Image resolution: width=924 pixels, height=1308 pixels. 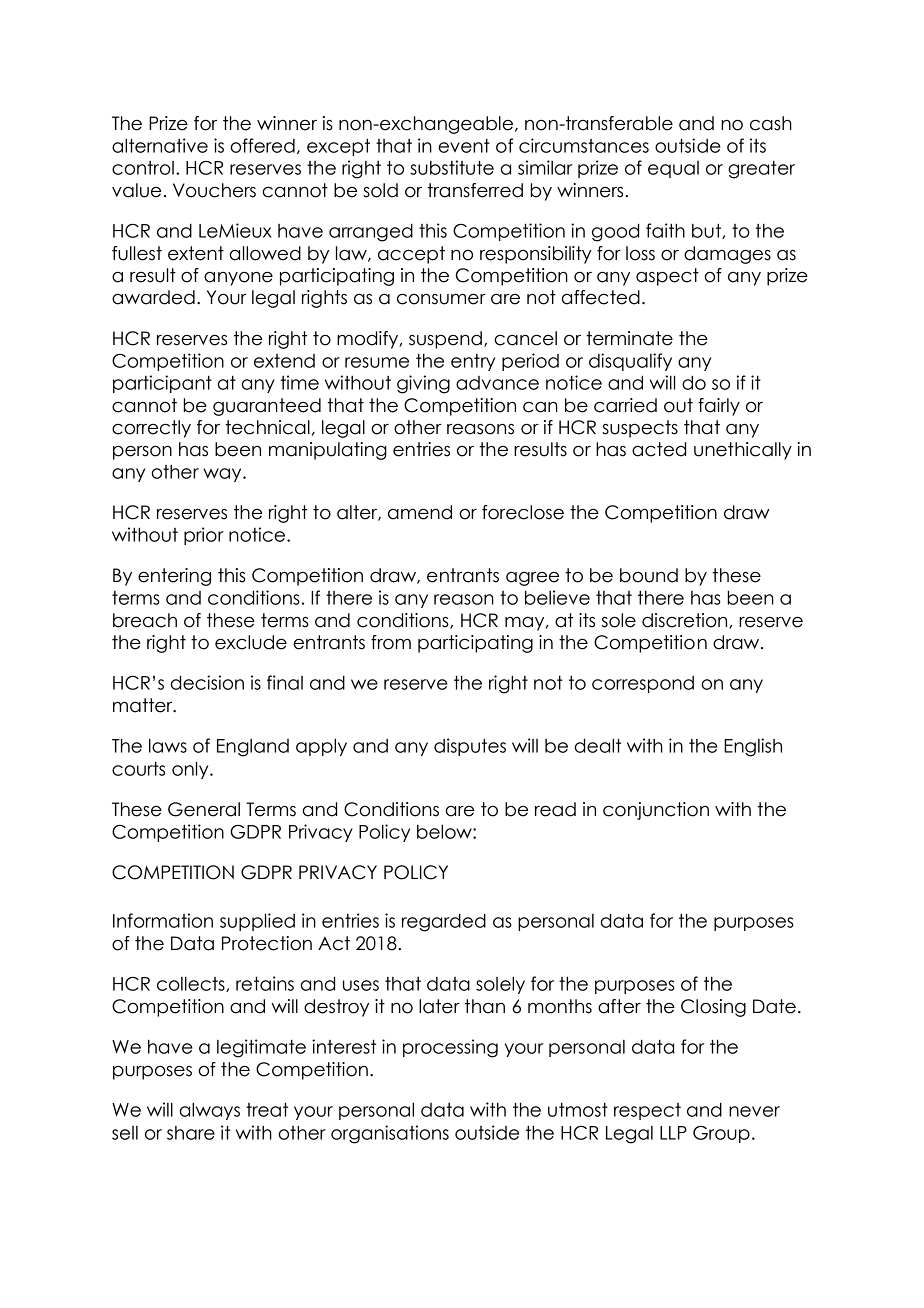 I want to click on event, so click(x=464, y=146).
